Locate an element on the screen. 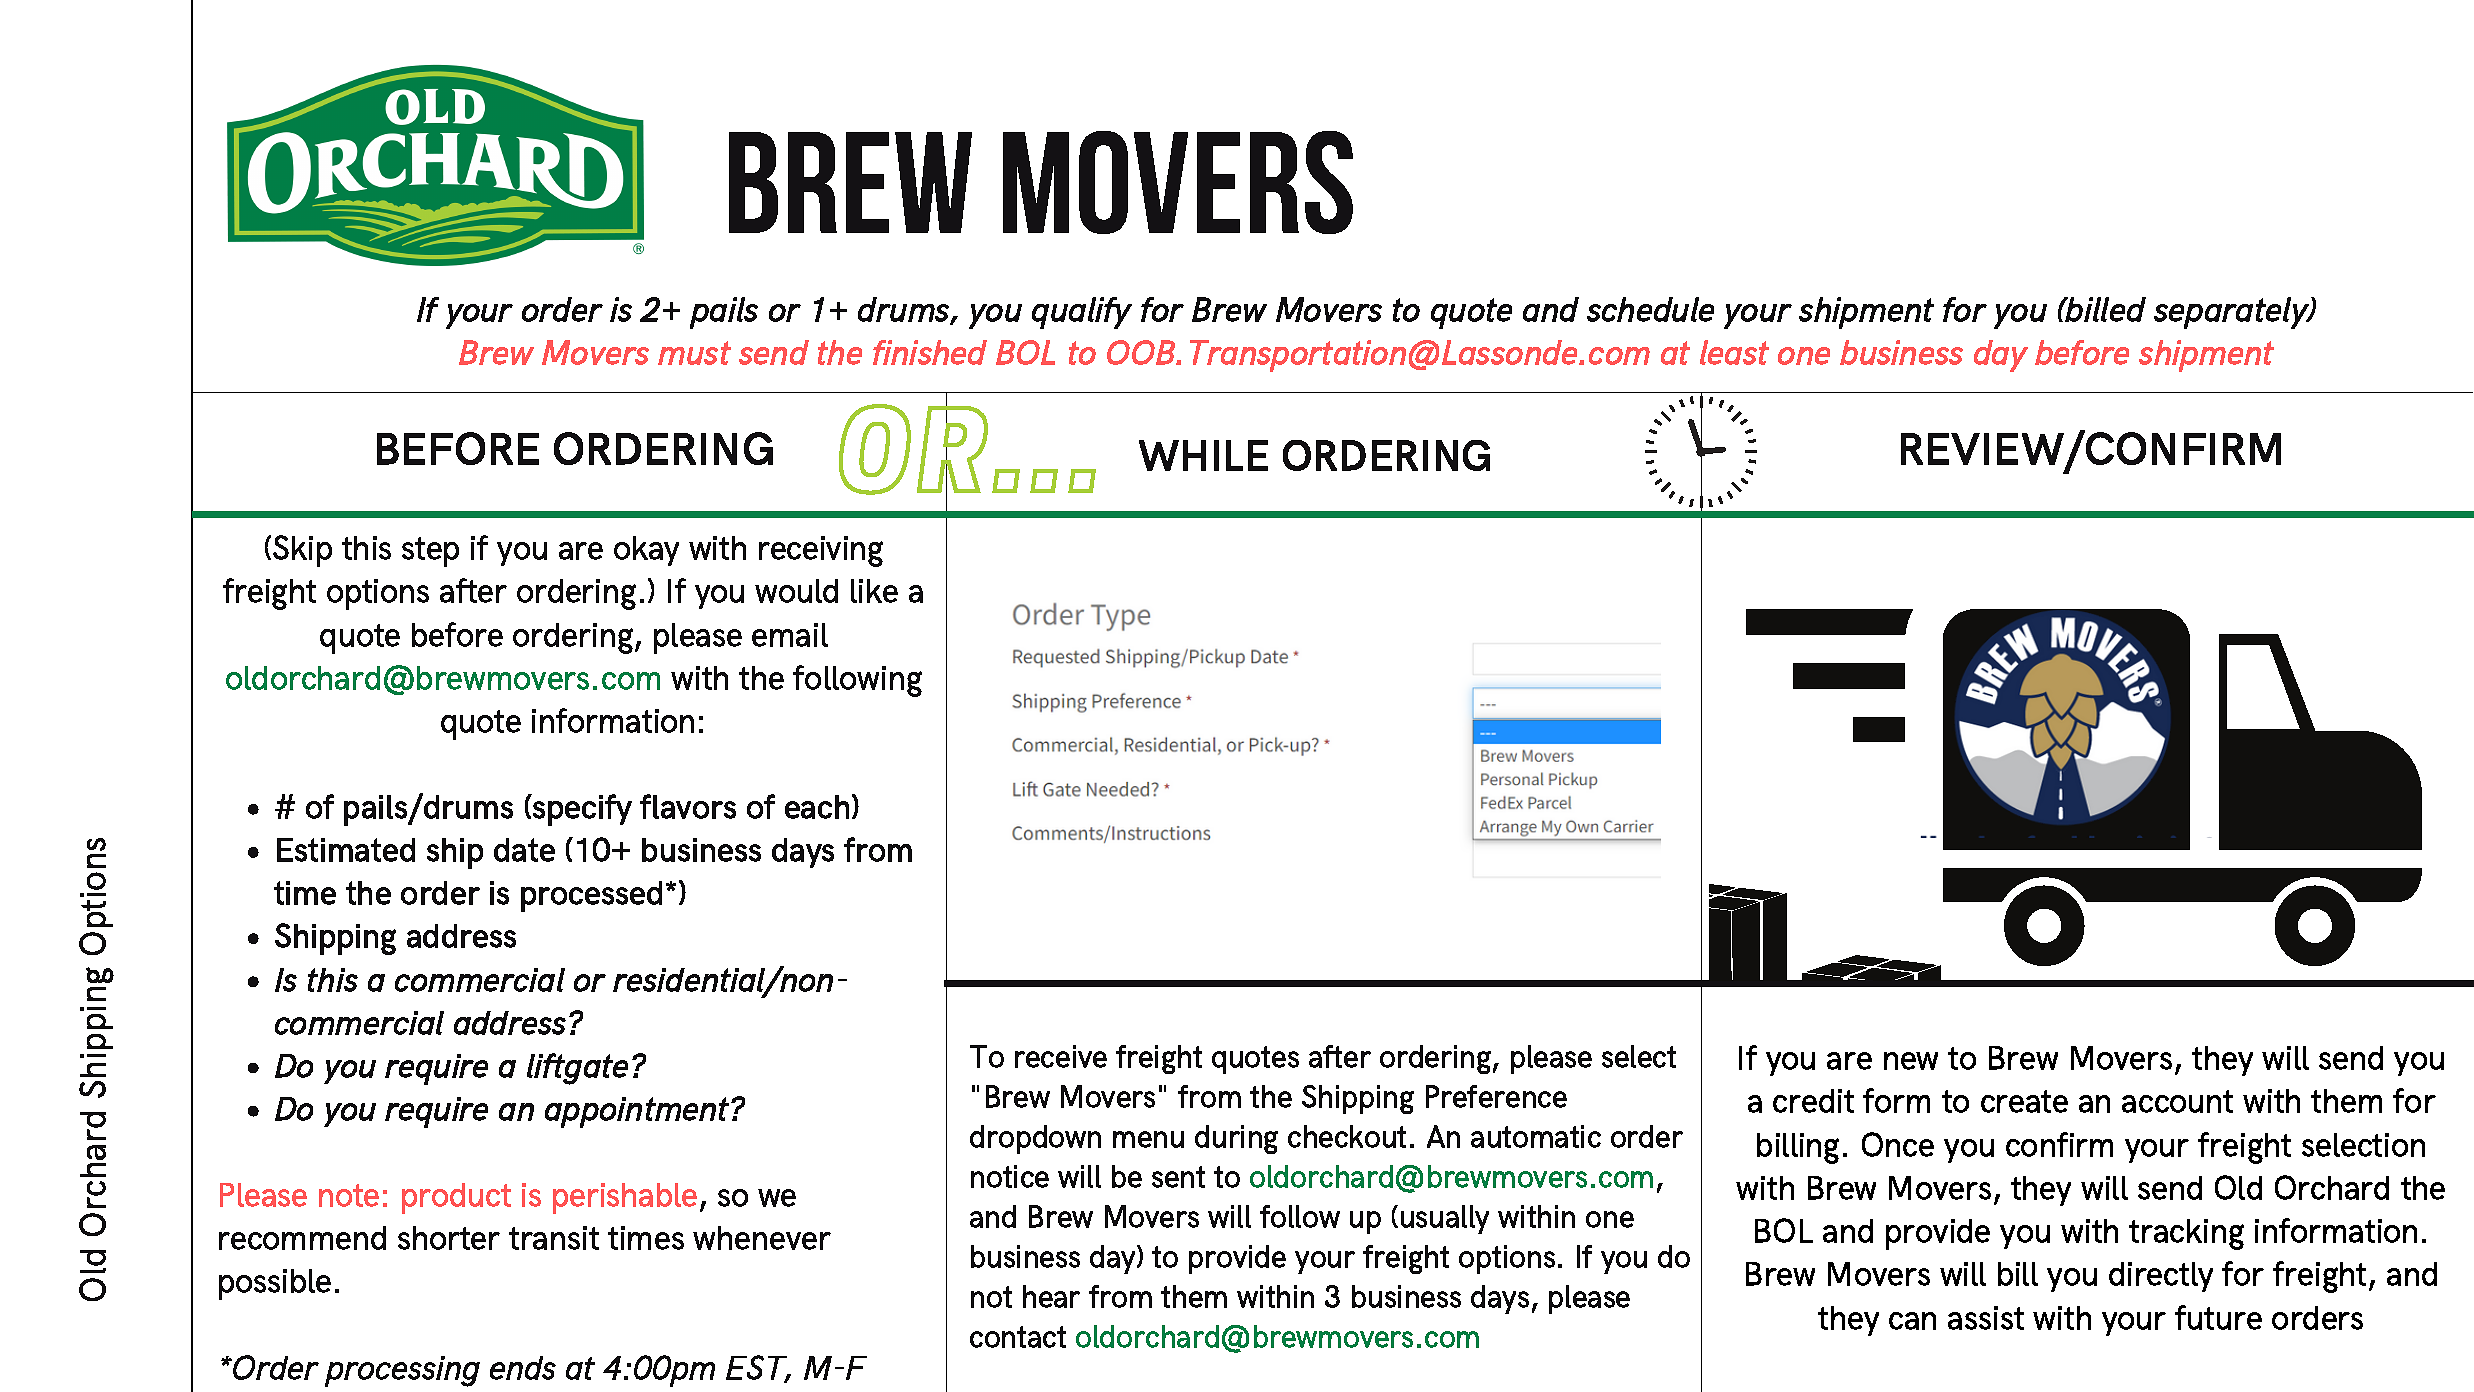 The height and width of the screenshot is (1392, 2474). processed is located at coordinates (591, 896).
